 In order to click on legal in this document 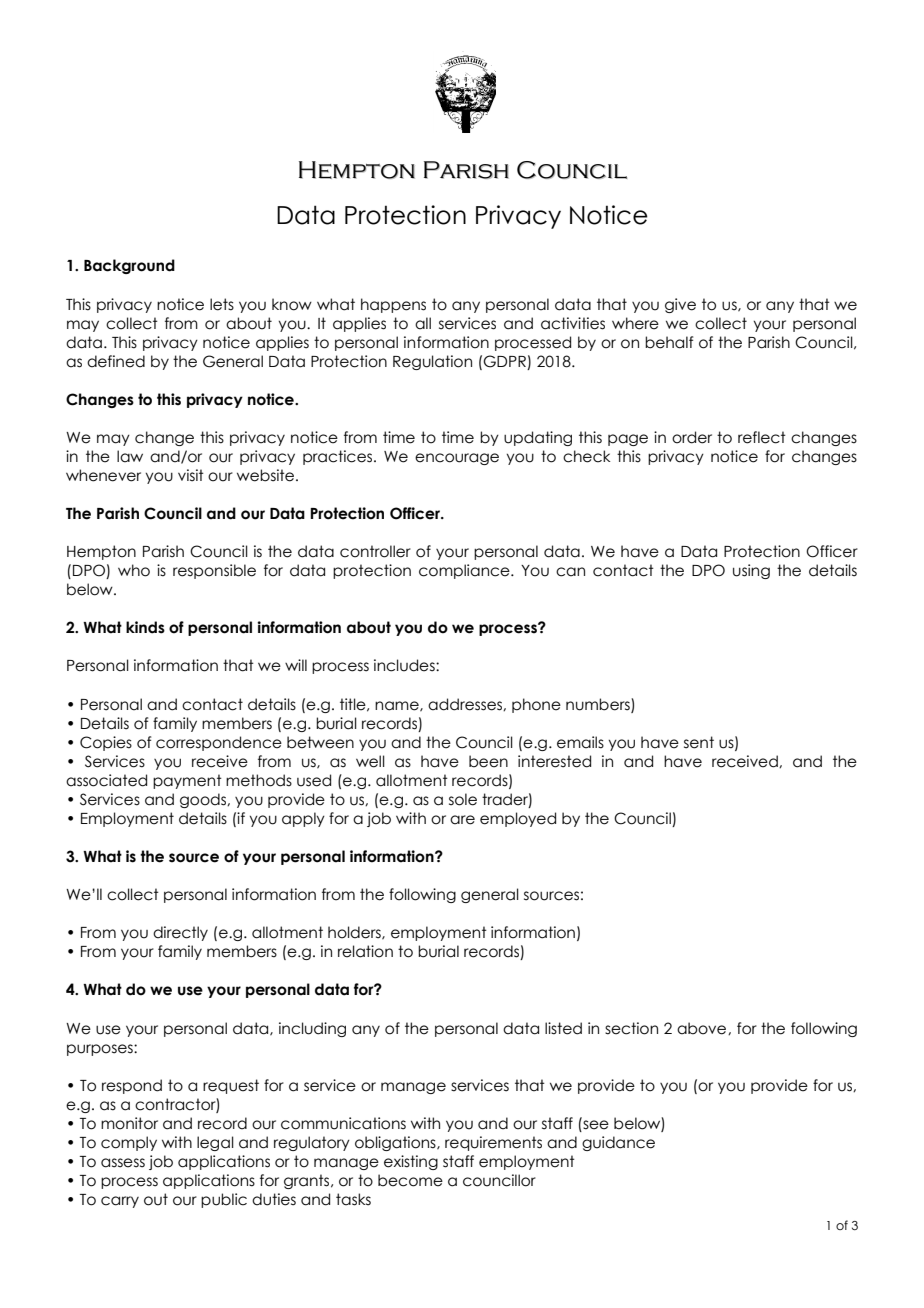, I will do `click(215, 1143)`.
